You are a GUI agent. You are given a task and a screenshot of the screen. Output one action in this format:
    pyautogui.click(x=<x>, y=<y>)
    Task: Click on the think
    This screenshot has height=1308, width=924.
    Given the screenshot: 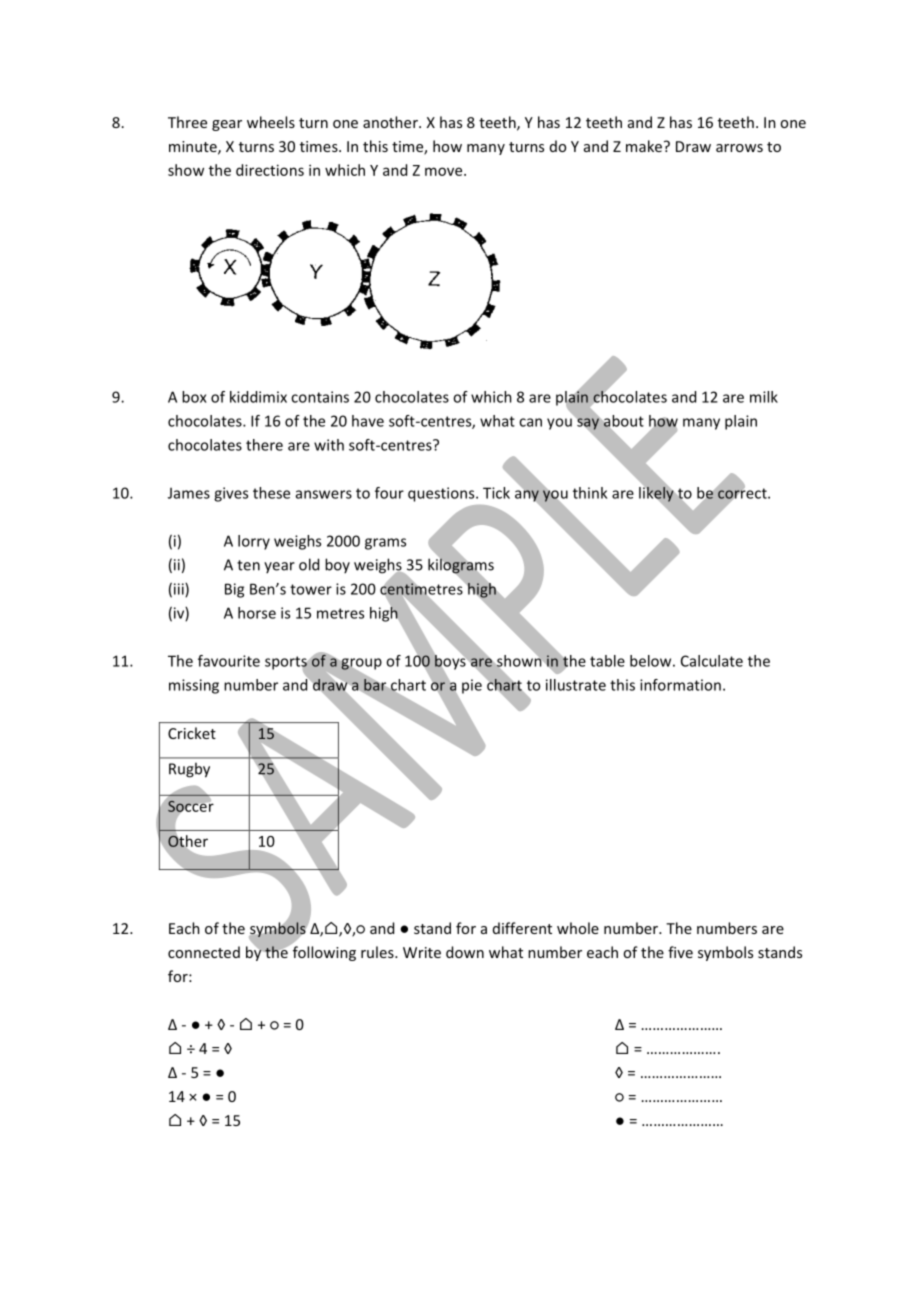 What is the action you would take?
    pyautogui.click(x=590, y=493)
